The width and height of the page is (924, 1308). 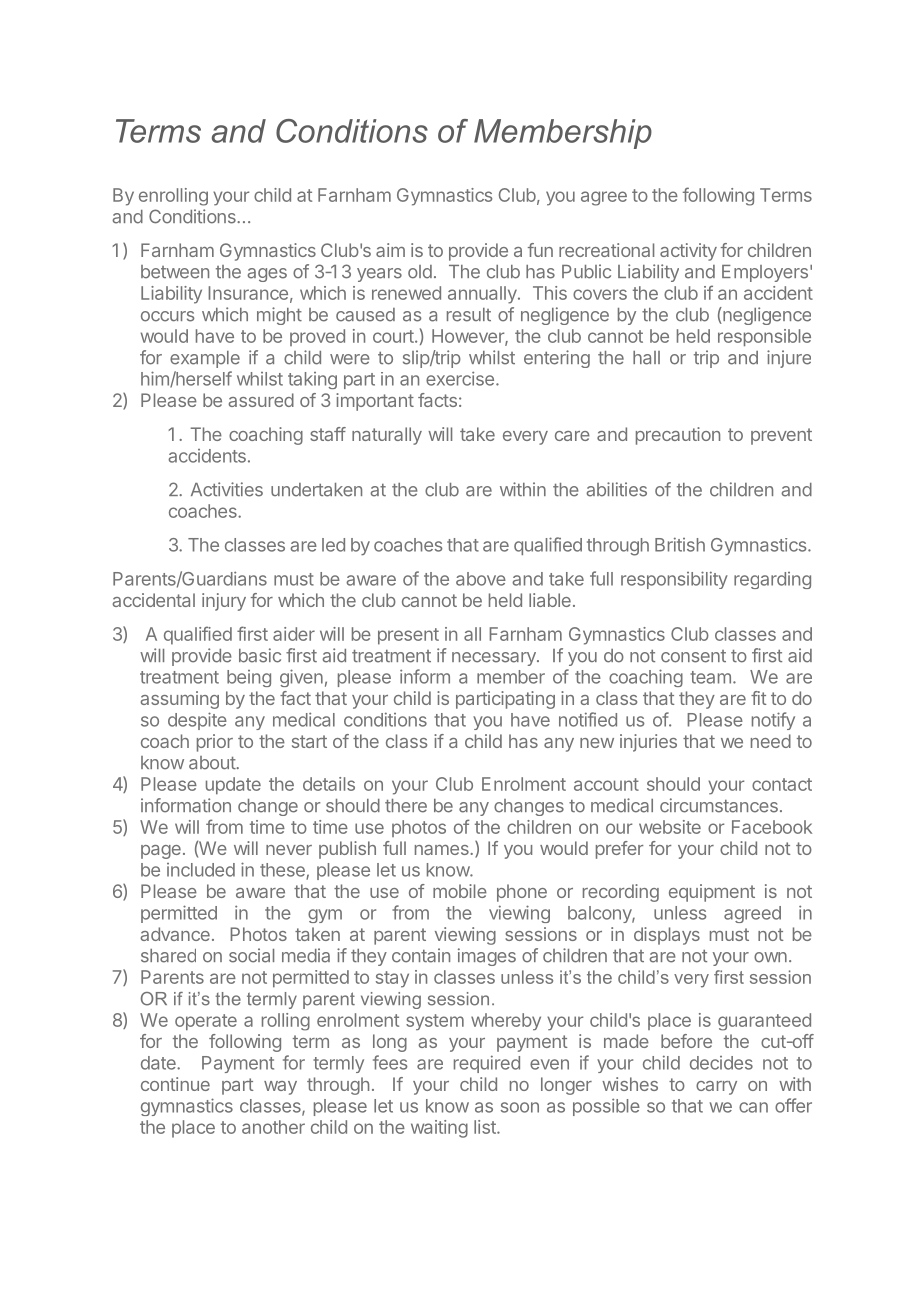 I want to click on way, so click(x=280, y=1088).
